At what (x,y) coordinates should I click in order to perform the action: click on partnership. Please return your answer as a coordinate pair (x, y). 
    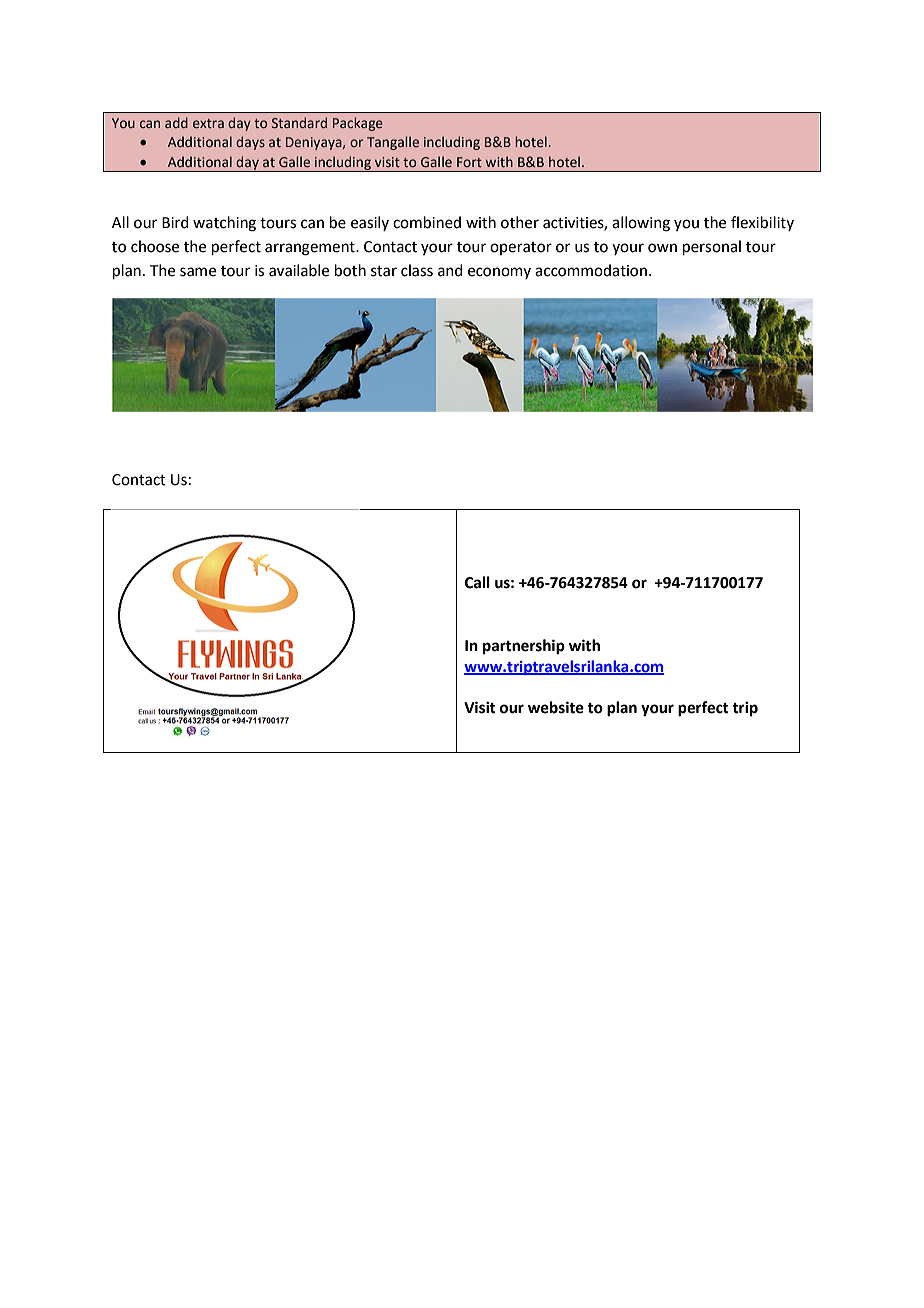
    Looking at the image, I should click on (524, 647).
